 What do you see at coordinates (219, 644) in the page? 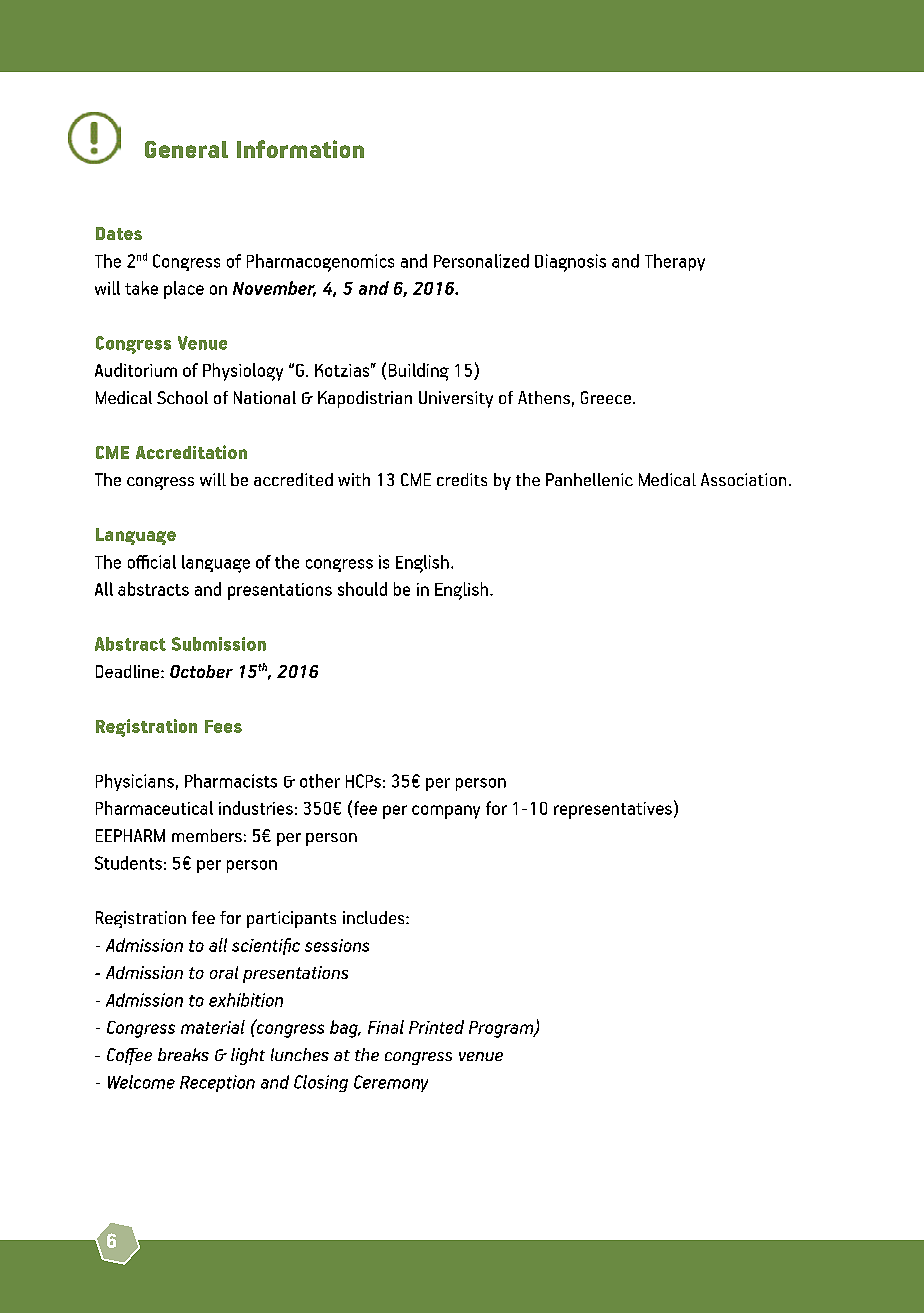
I see `Submission` at bounding box center [219, 644].
